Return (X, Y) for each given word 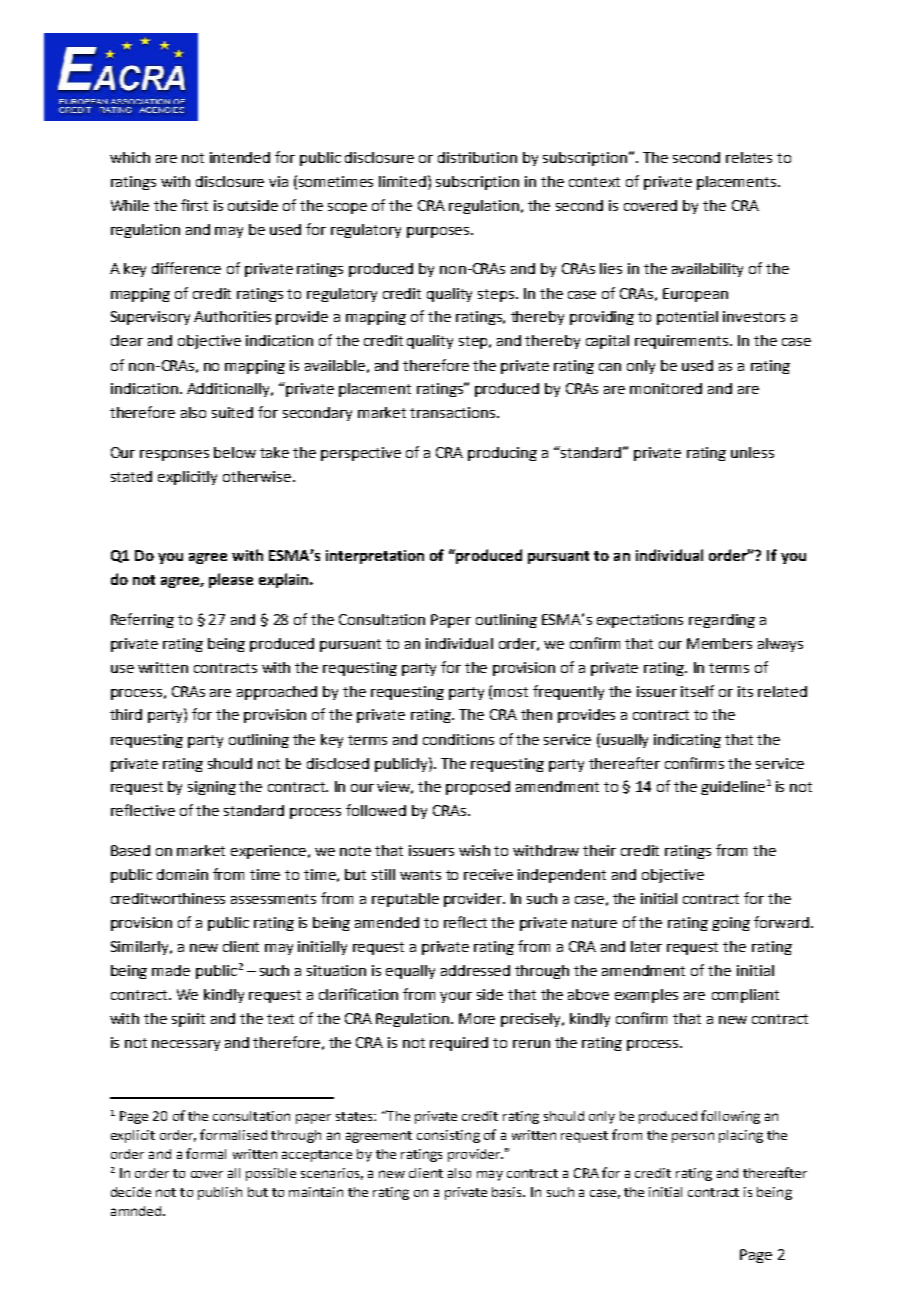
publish (220, 1193)
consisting (448, 1136)
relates (749, 157)
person (693, 1137)
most (511, 692)
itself (697, 691)
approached (277, 693)
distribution (477, 157)
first (194, 205)
